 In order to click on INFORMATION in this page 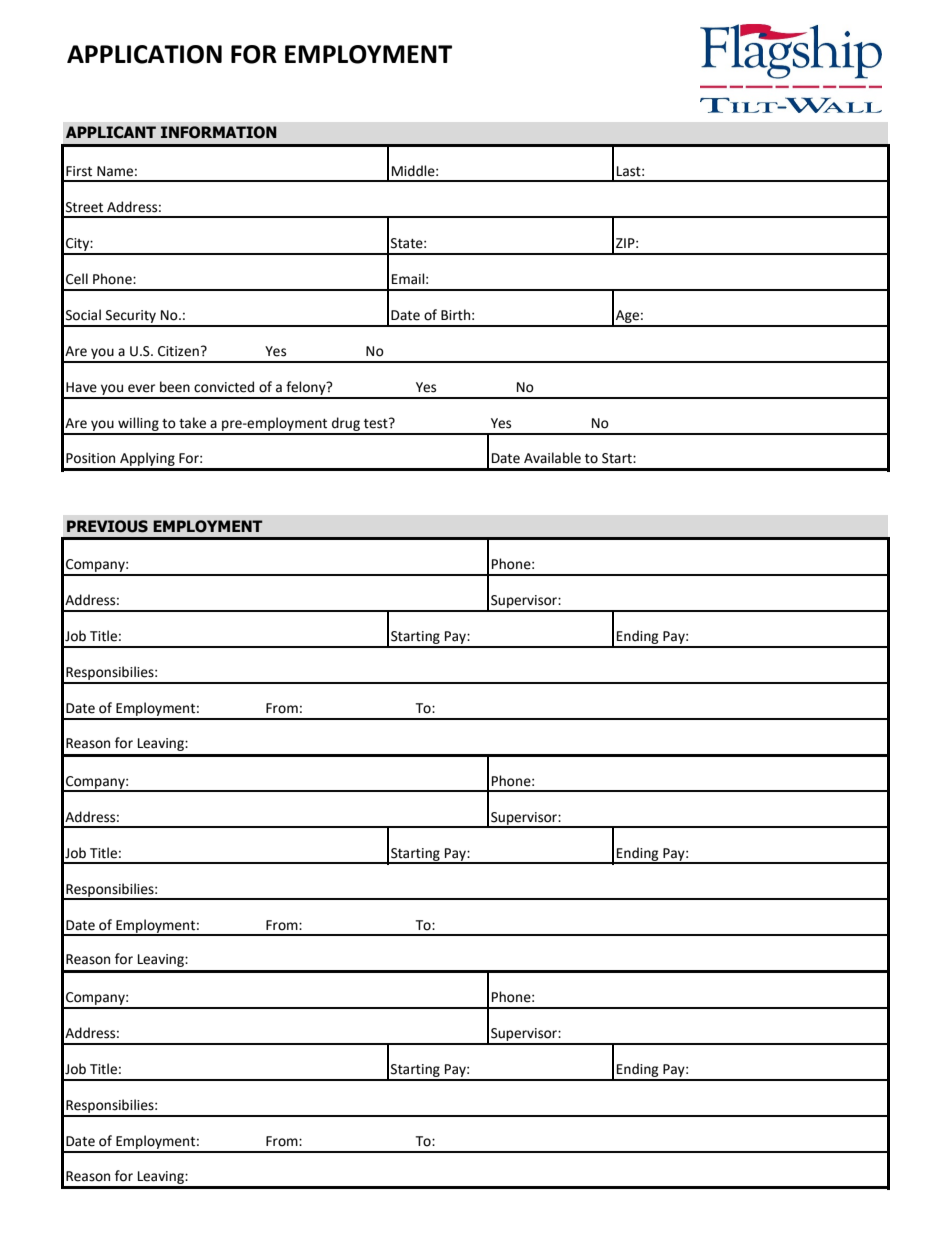, I will do `click(219, 132)`.
